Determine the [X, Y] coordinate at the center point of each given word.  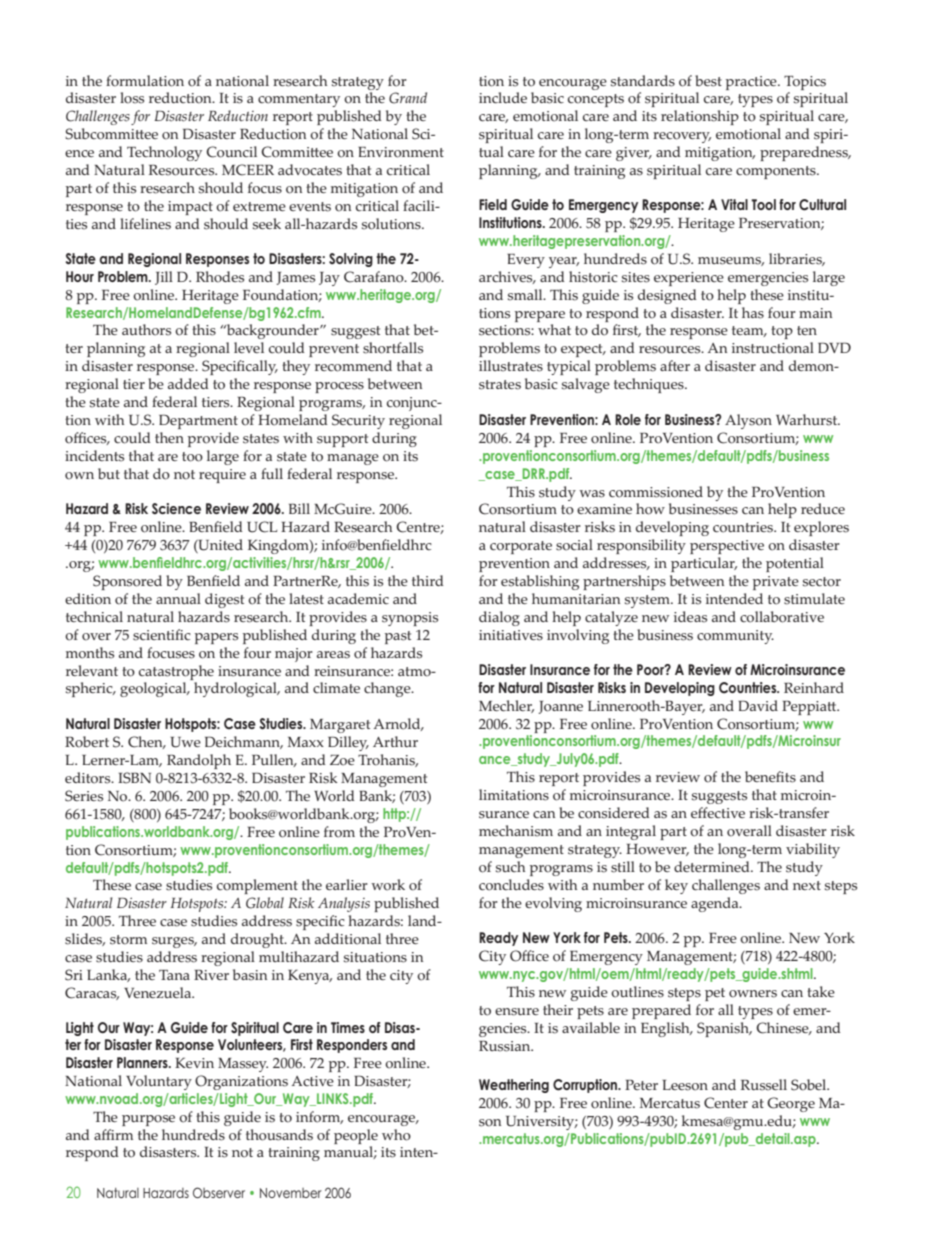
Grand [408, 98]
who [396, 1135]
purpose [148, 1120]
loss [132, 98]
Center [726, 1103]
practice [752, 83]
